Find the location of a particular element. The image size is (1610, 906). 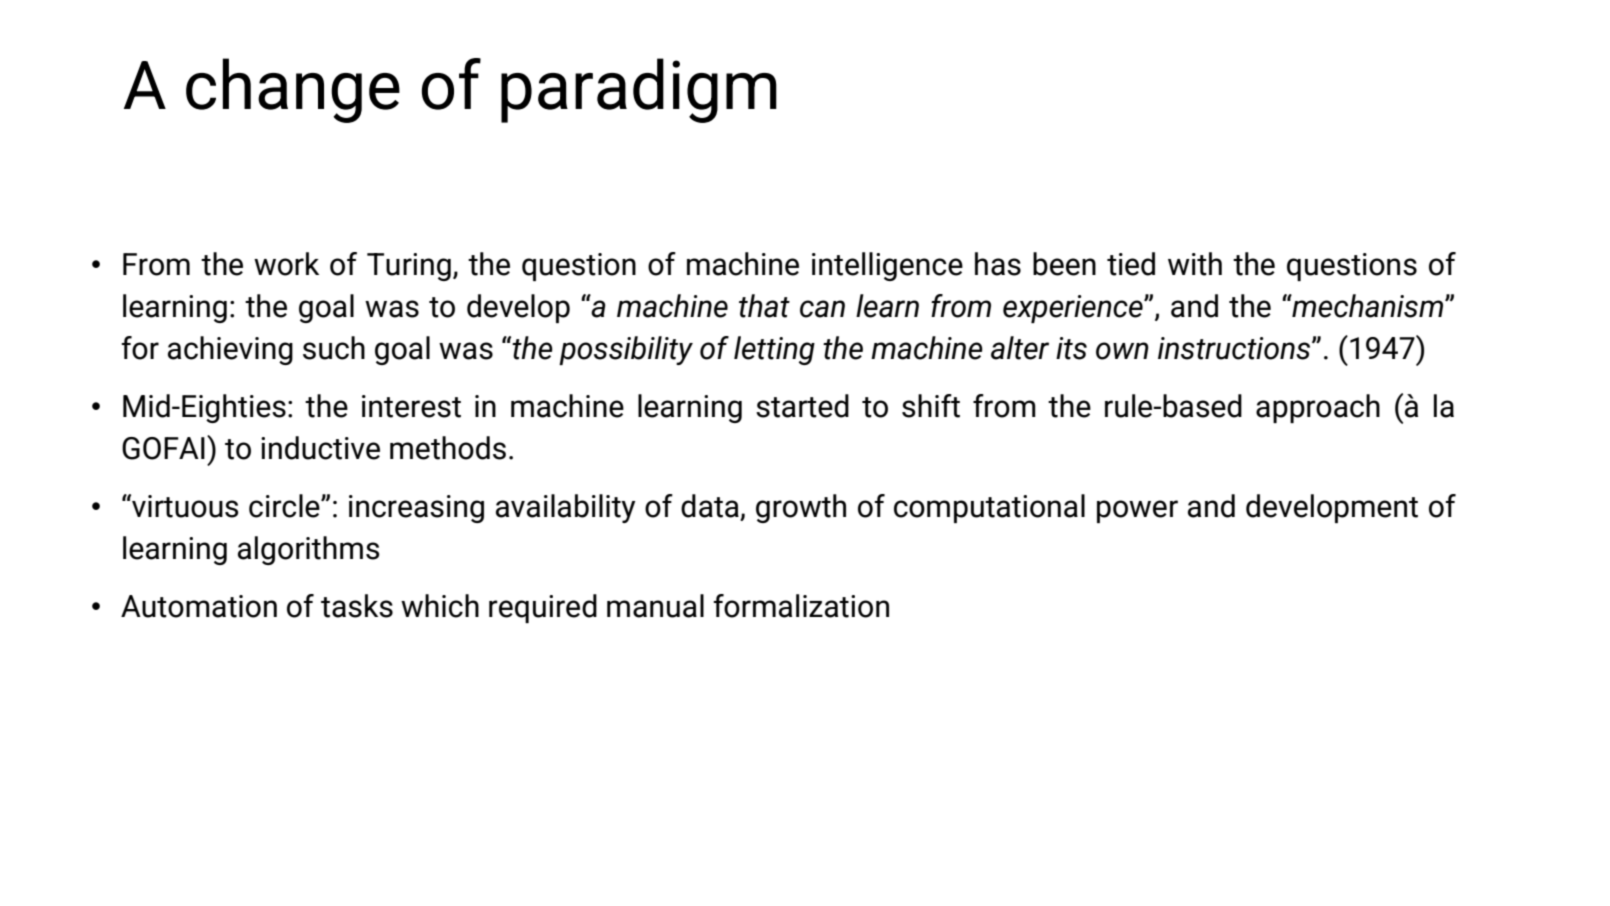

instructions is located at coordinates (1235, 348).
